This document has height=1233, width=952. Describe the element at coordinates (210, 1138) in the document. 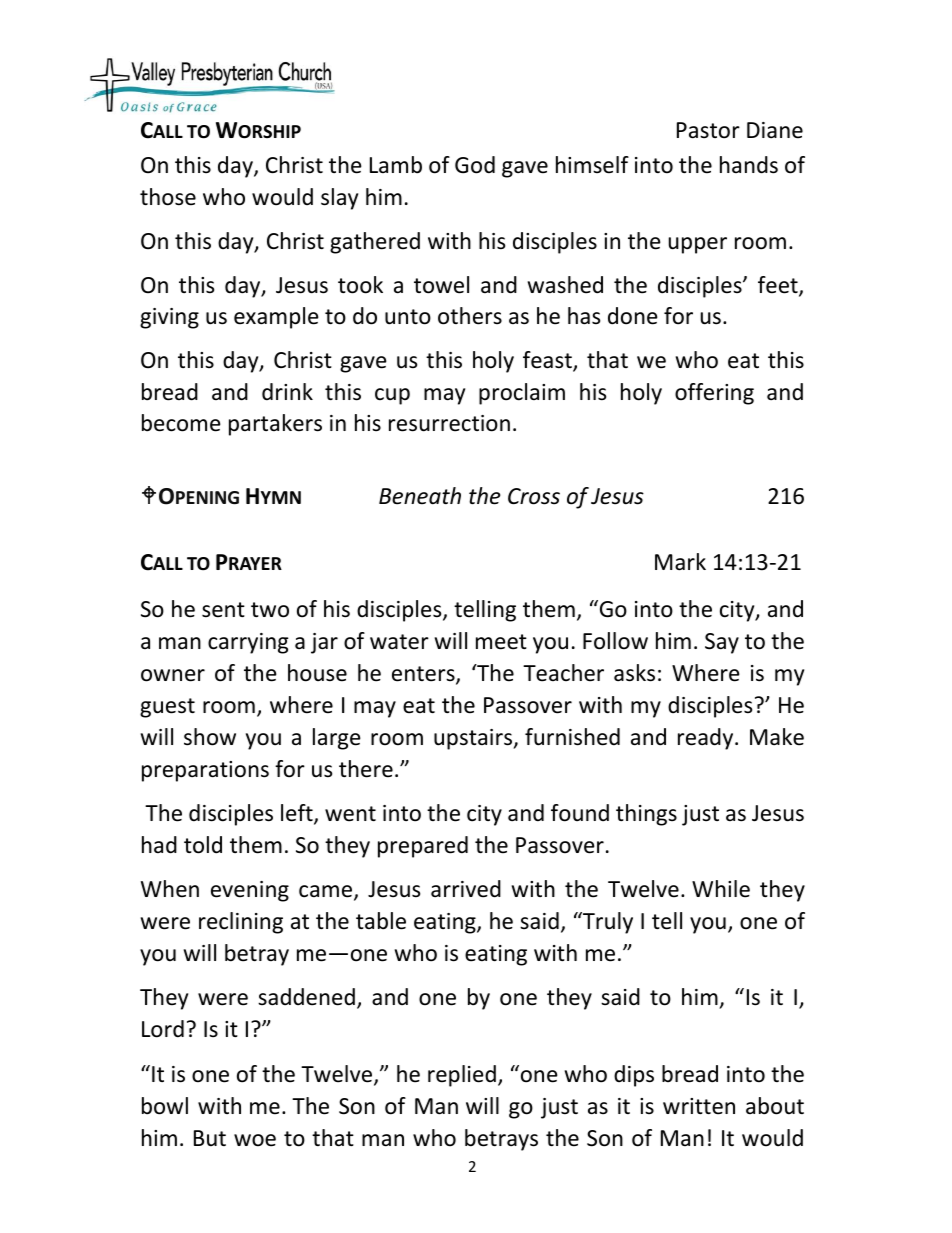

I see `But` at that location.
